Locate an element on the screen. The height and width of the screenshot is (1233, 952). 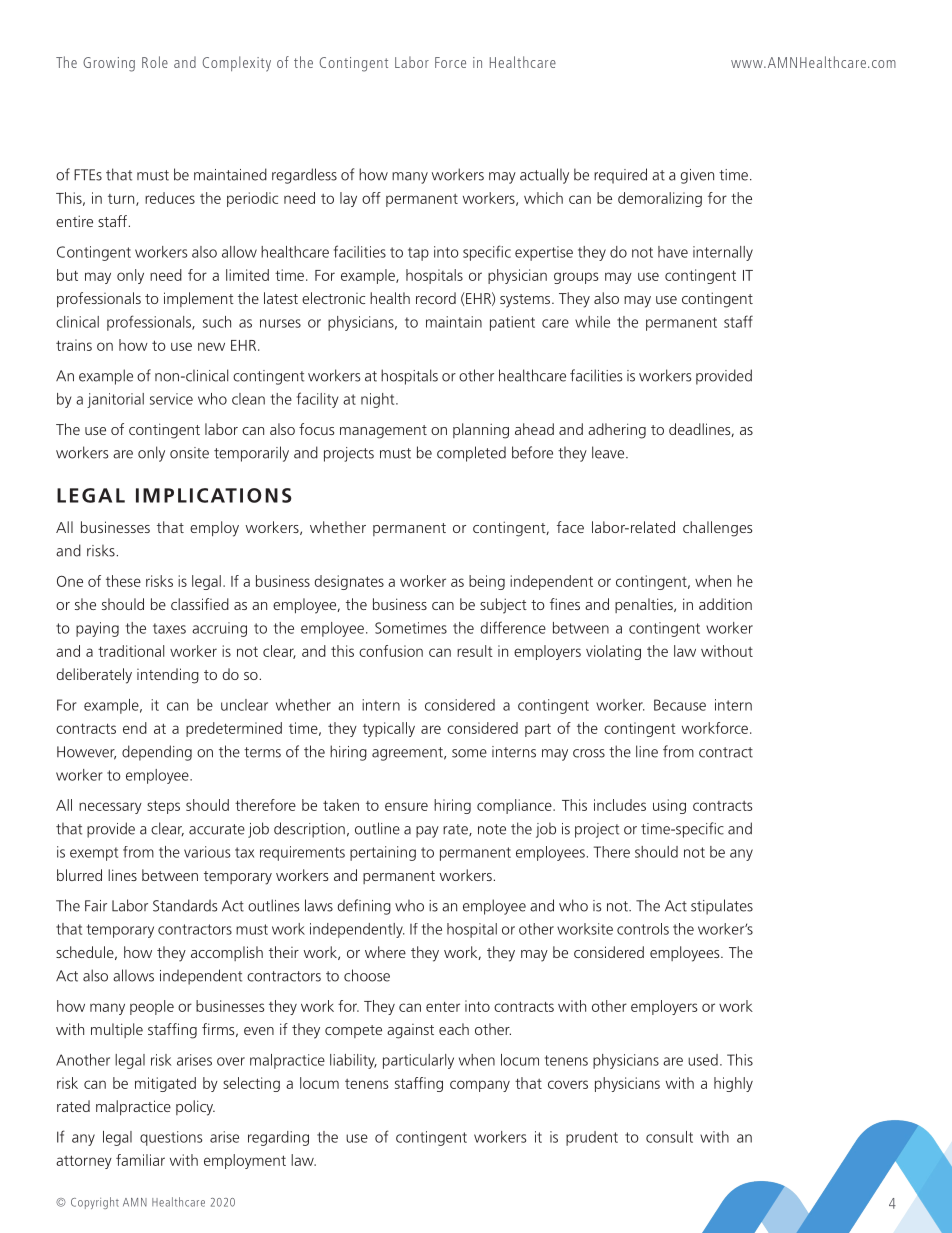
consult is located at coordinates (669, 1137).
